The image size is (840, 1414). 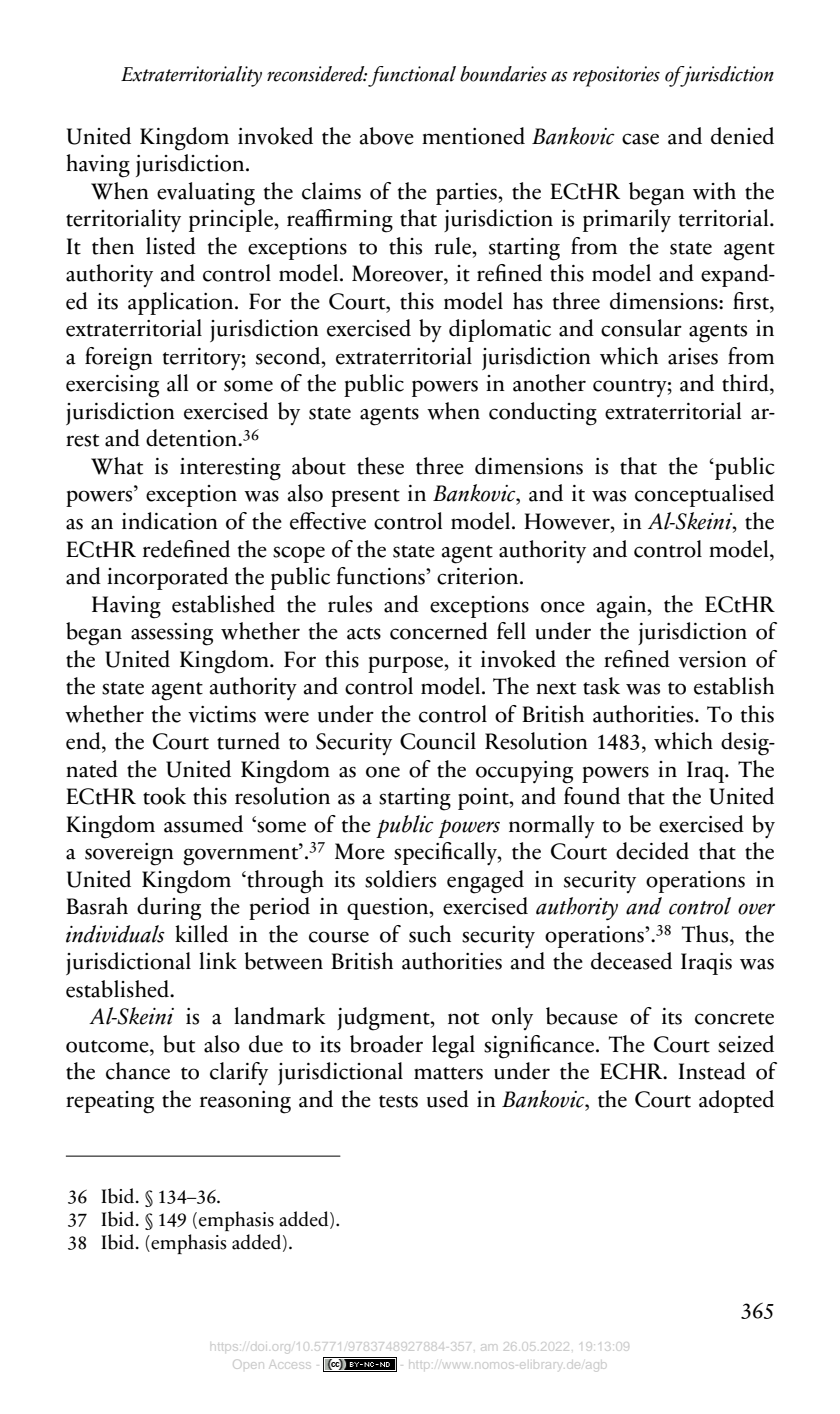 What do you see at coordinates (438, 741) in the page?
I see `Council` at bounding box center [438, 741].
